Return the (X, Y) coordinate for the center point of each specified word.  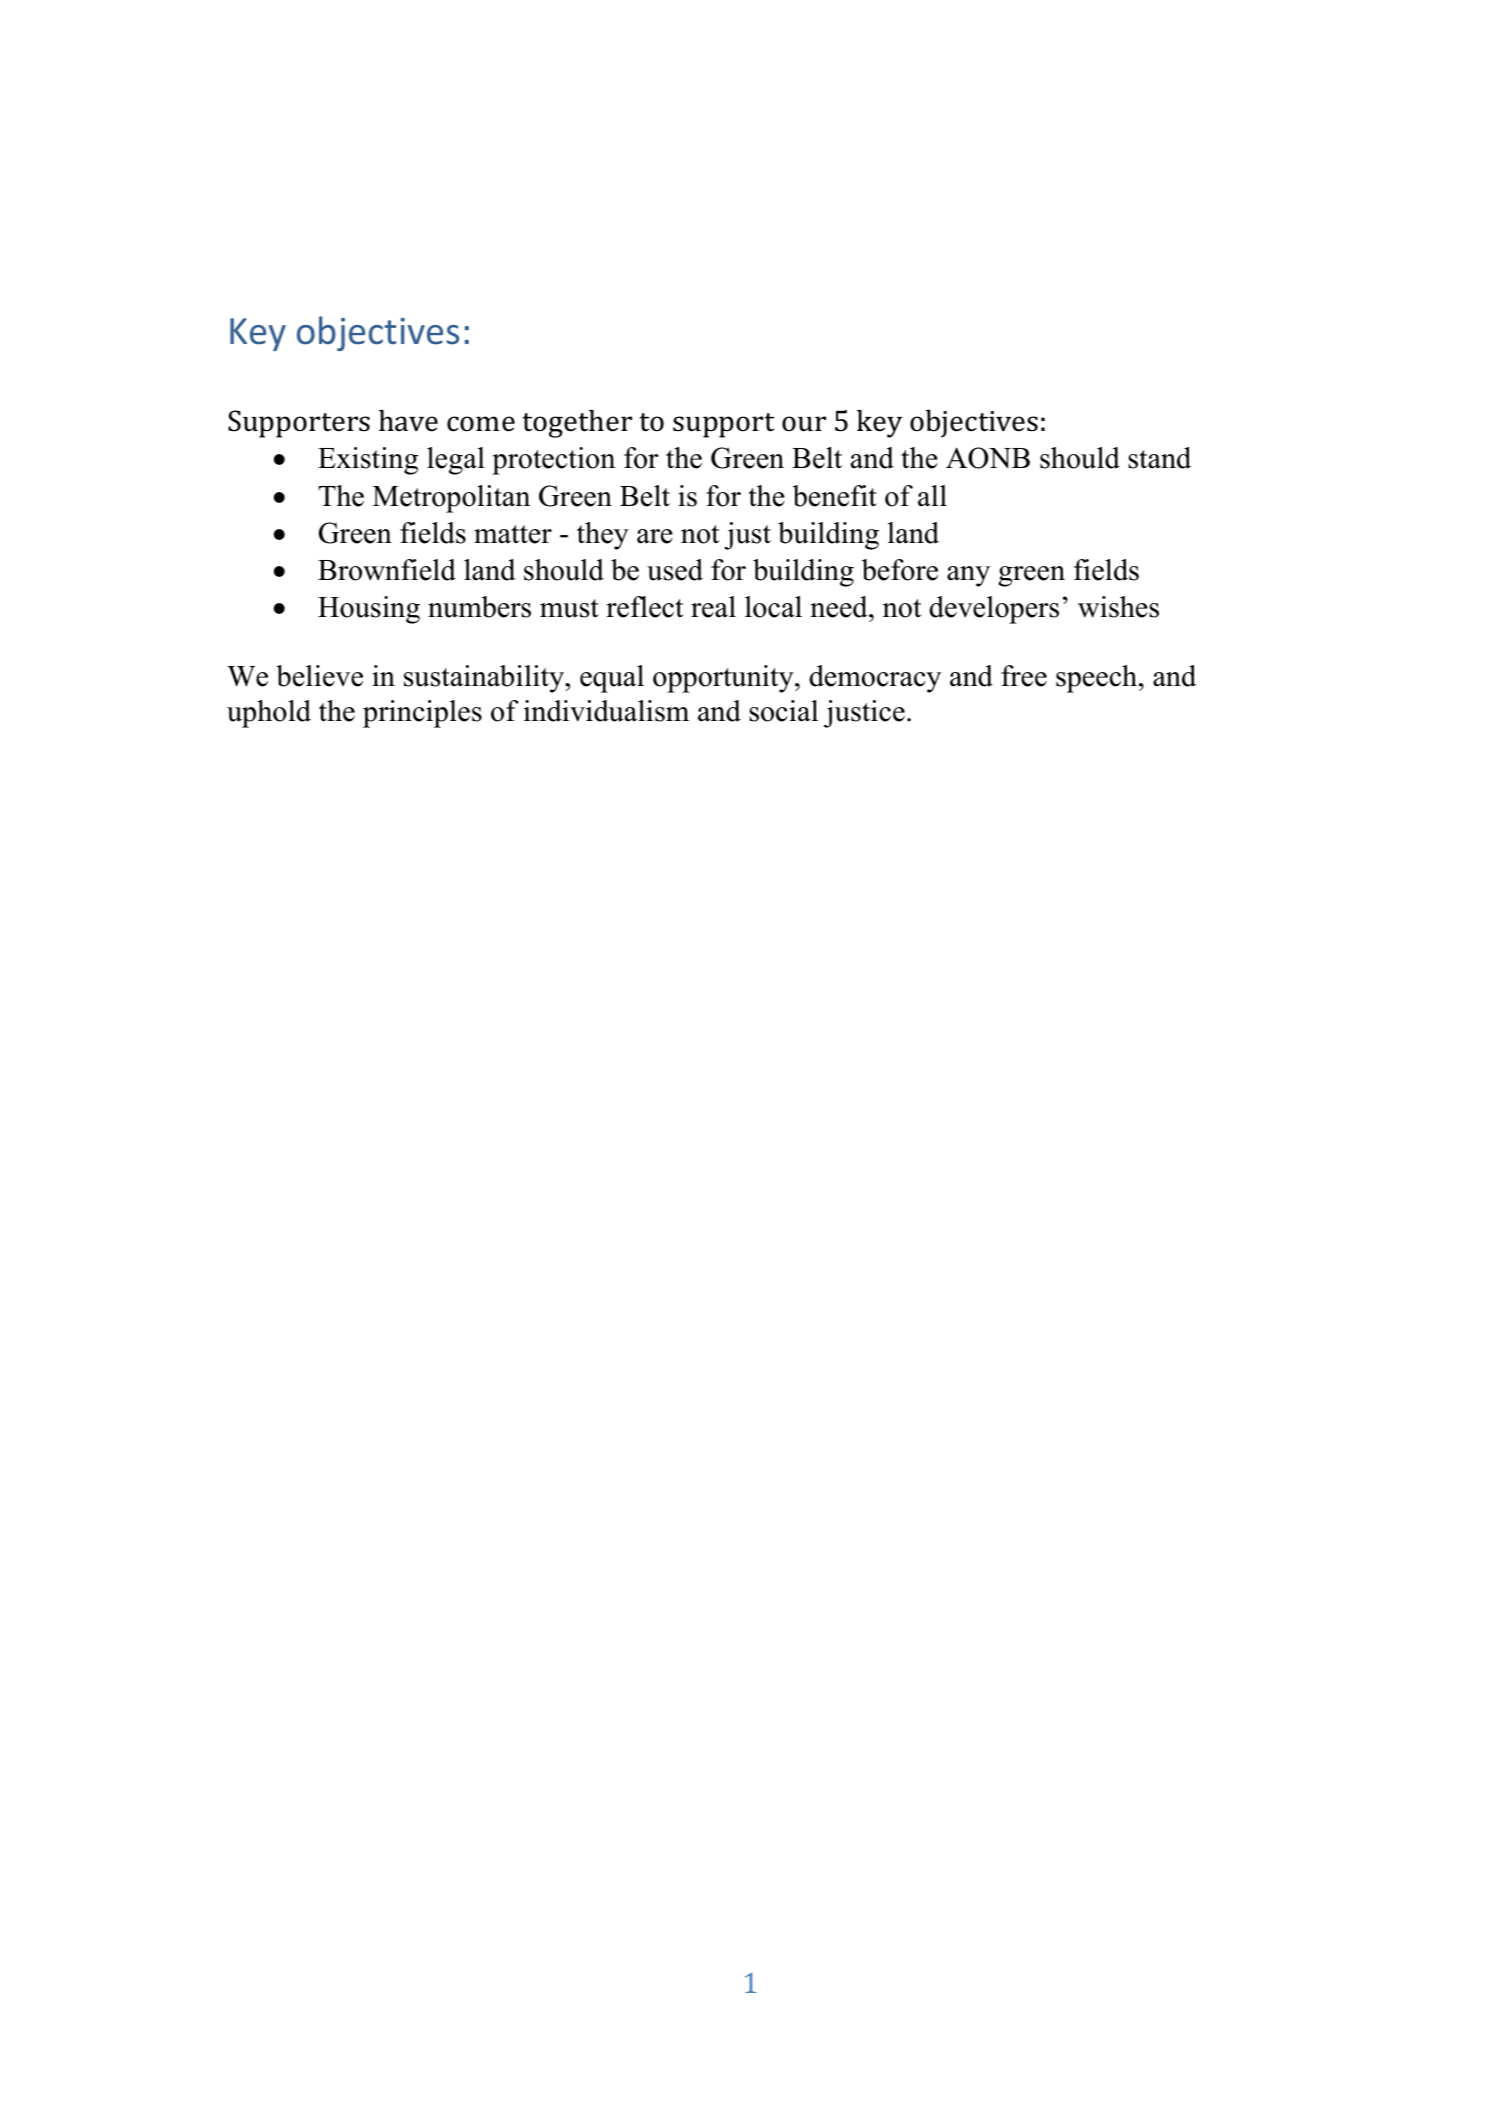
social (783, 711)
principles (422, 714)
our (804, 424)
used (675, 570)
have (408, 421)
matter (513, 534)
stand (1159, 458)
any (968, 576)
